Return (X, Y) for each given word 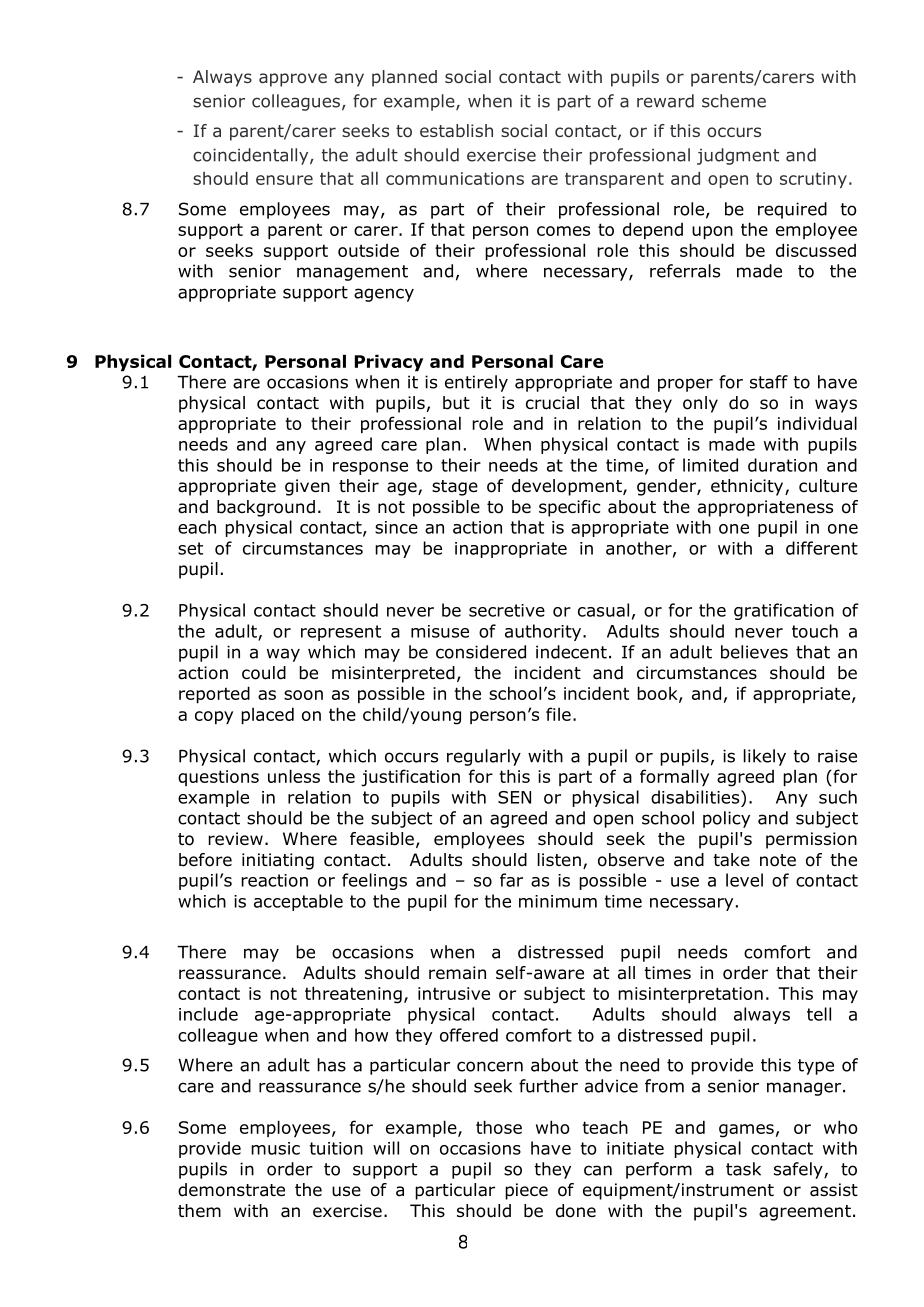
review (235, 838)
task (743, 1169)
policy (726, 819)
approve (293, 80)
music (275, 1148)
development (568, 487)
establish (456, 130)
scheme (734, 101)
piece (526, 1191)
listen (559, 860)
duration (782, 465)
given (307, 487)
